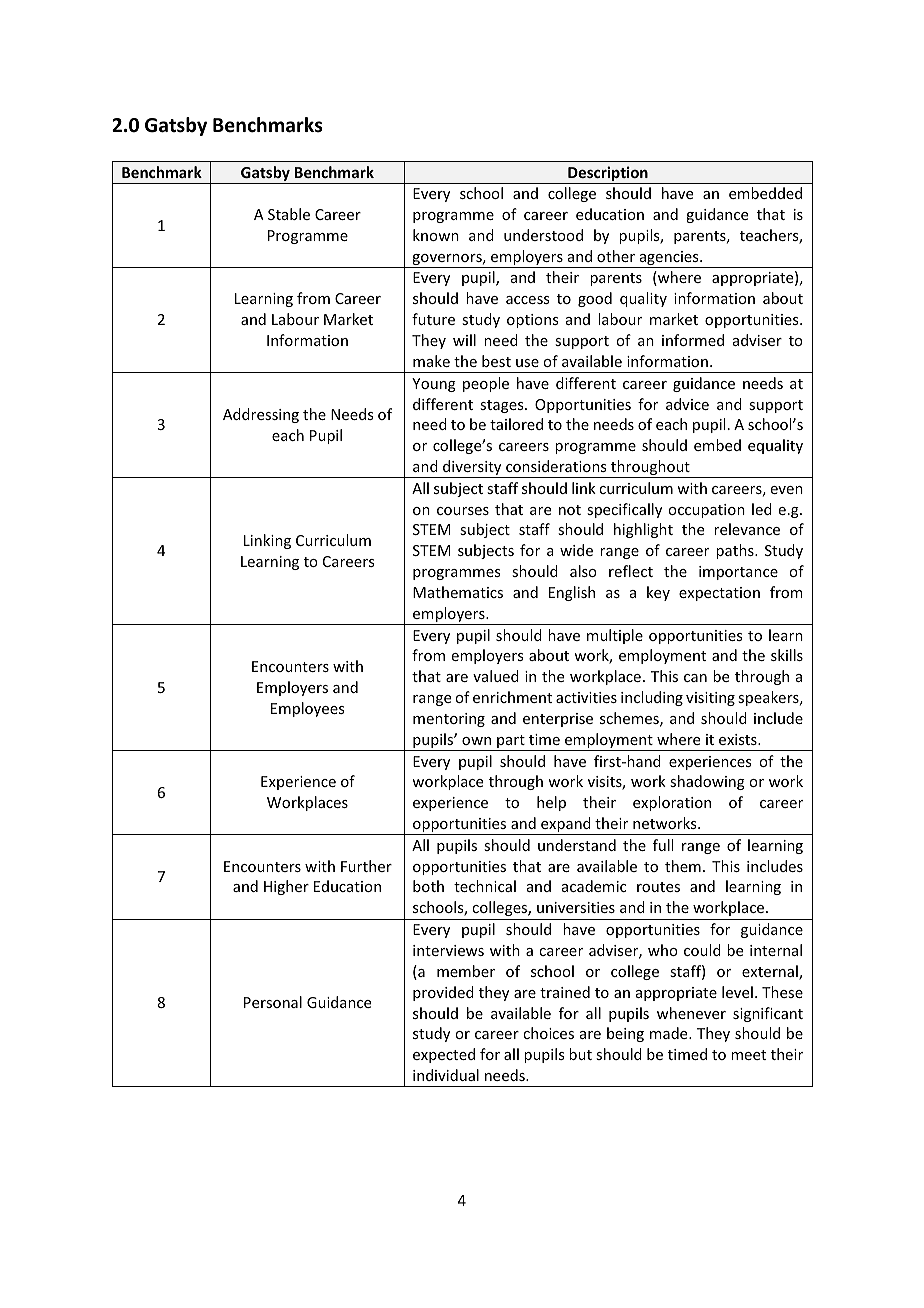  What do you see at coordinates (511, 743) in the screenshot?
I see `part` at bounding box center [511, 743].
